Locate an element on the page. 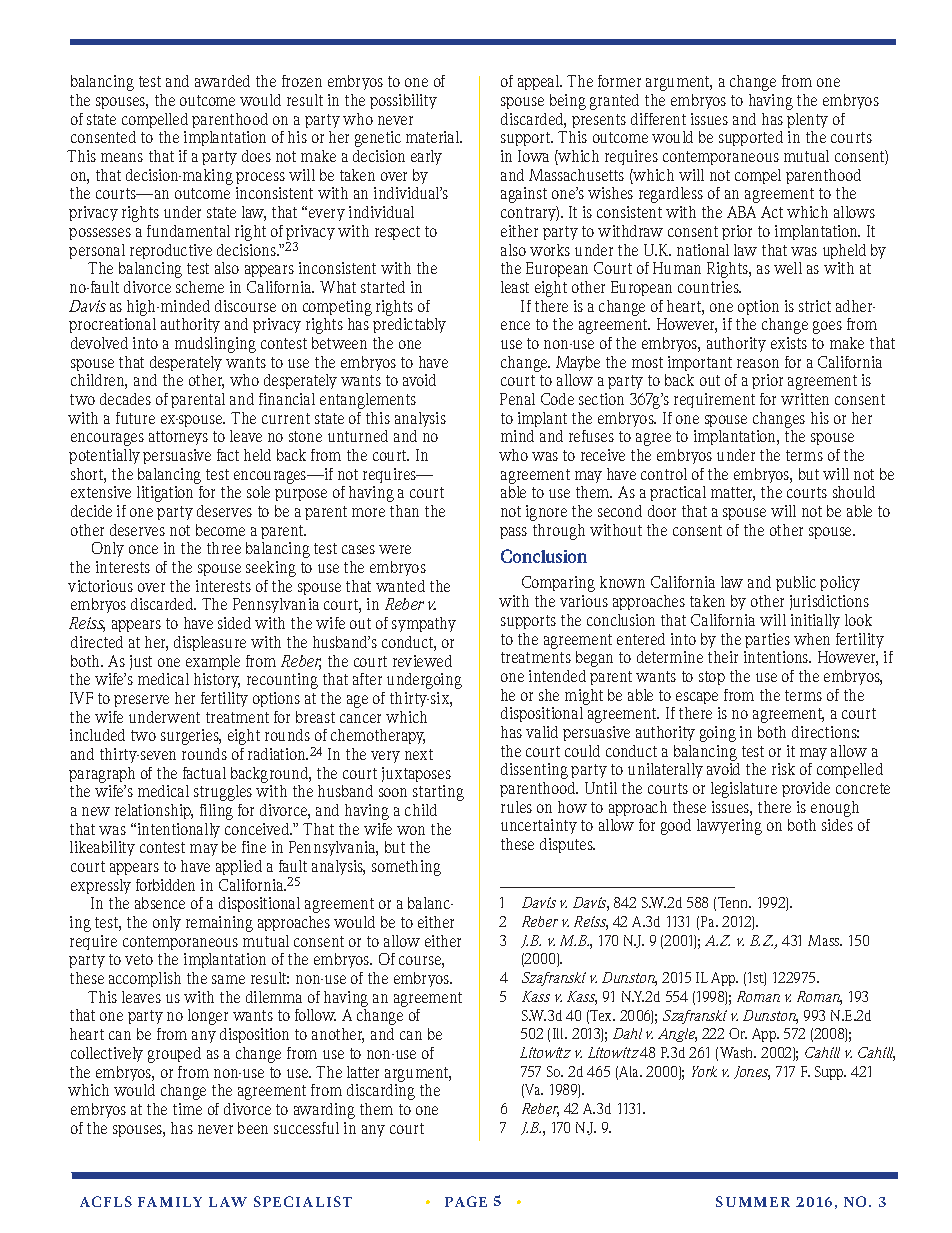 The width and height of the image is (952, 1233). FAMILY is located at coordinates (170, 1202).
